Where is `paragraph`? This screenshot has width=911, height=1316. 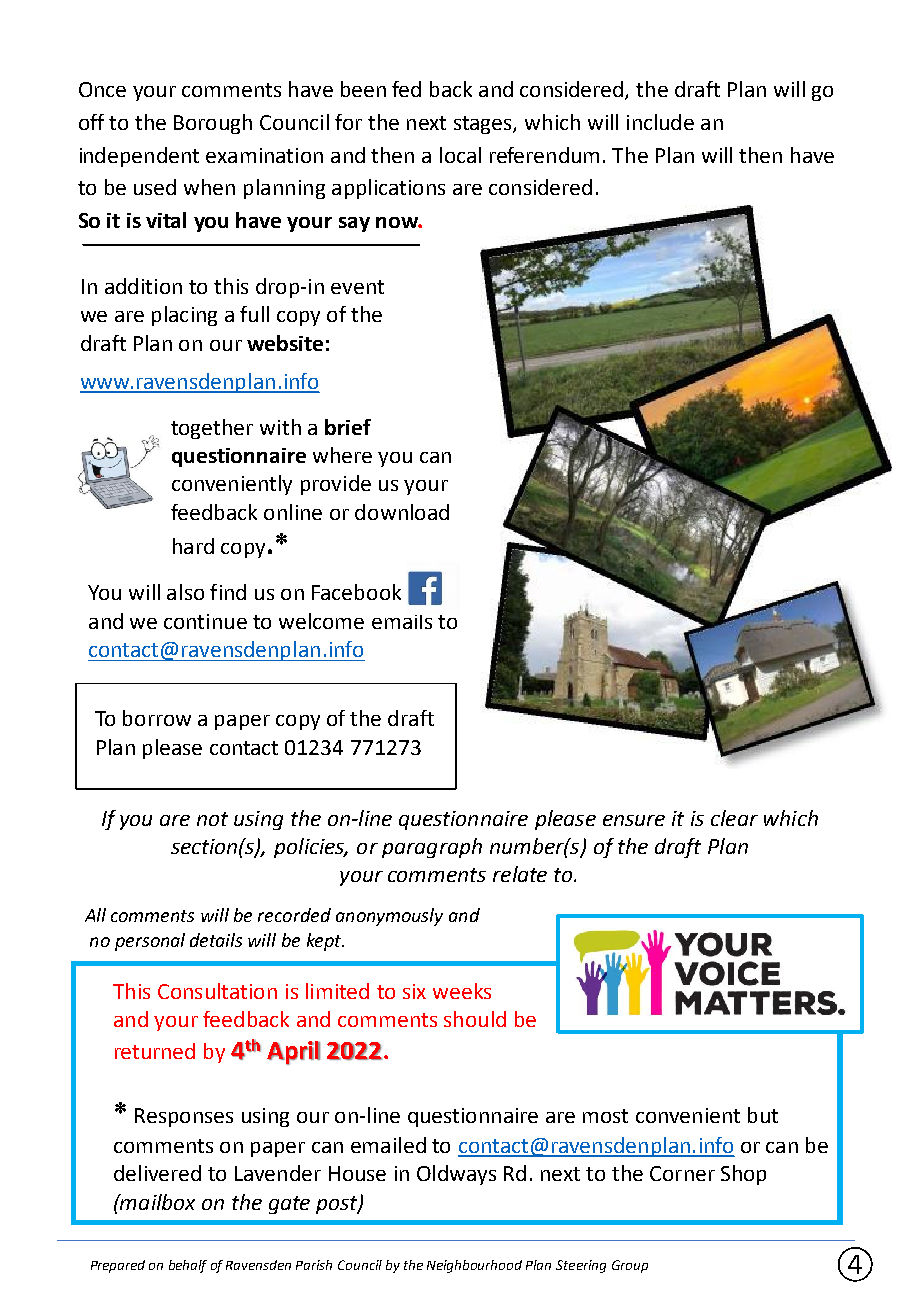
paragraph is located at coordinates (432, 848).
